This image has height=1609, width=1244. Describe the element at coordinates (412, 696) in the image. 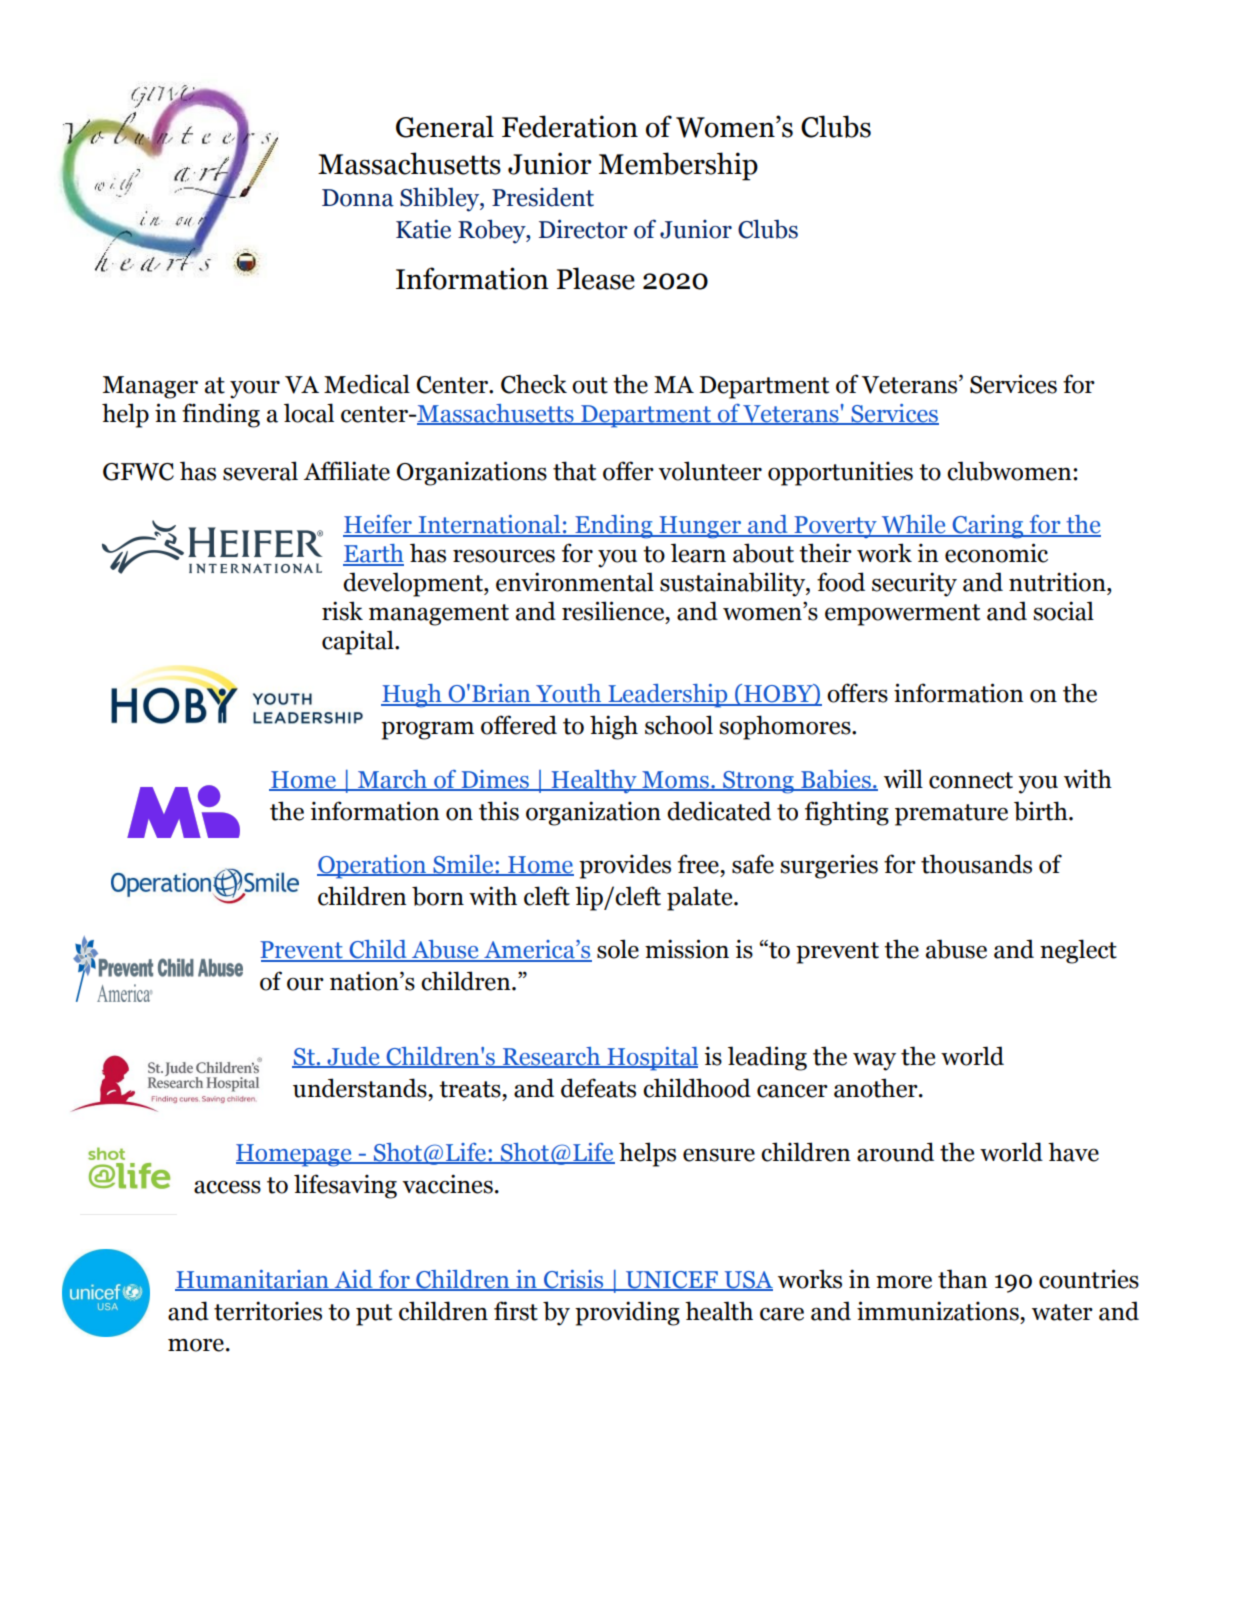

I see `Hugh` at that location.
